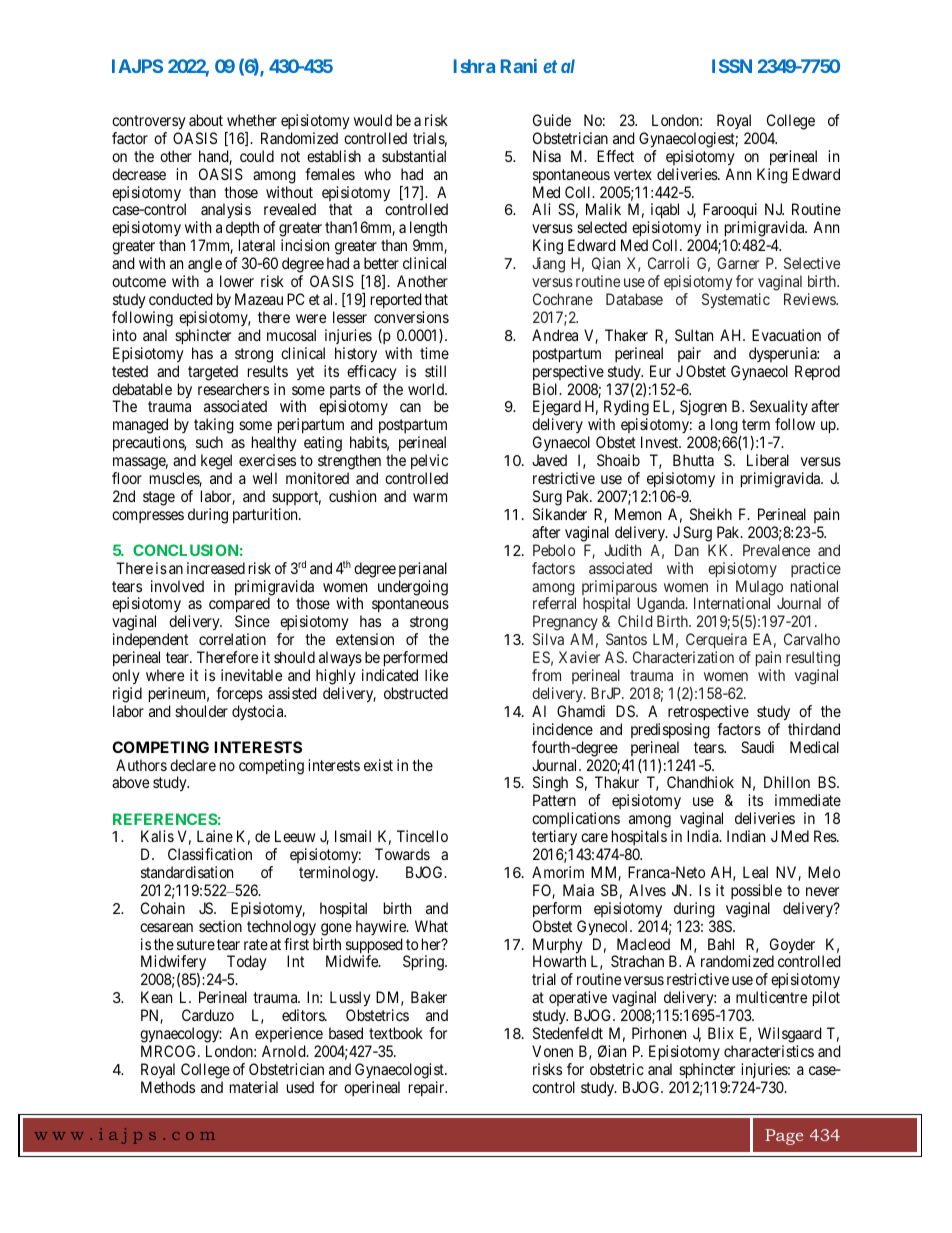 The height and width of the screenshot is (1233, 952). What do you see at coordinates (732, 66) in the screenshot?
I see `ISSN` at bounding box center [732, 66].
